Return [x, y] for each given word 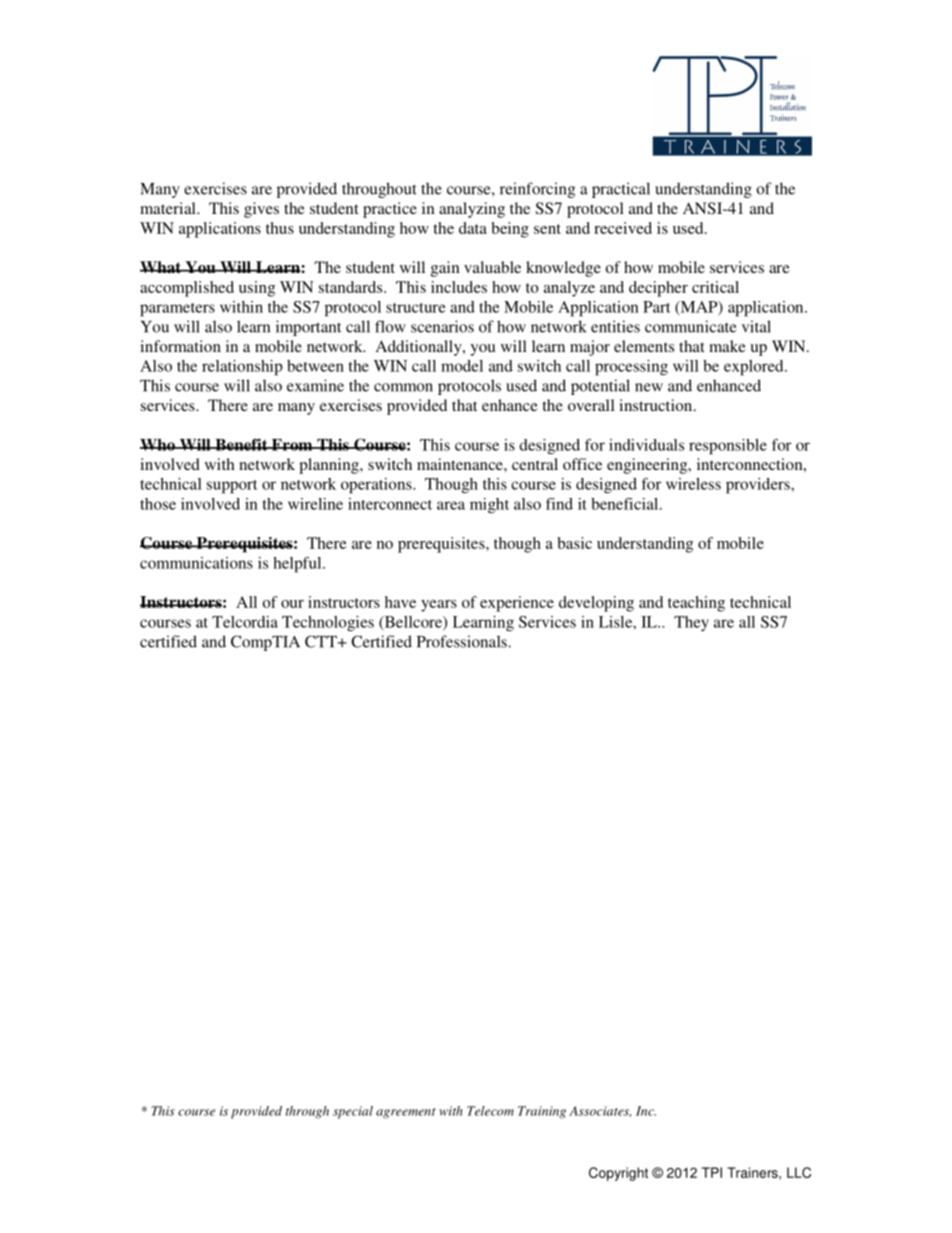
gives [261, 210]
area [451, 505]
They [691, 623]
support [232, 487]
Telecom [490, 1111]
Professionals [463, 641]
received [623, 228]
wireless [693, 484]
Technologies [328, 624]
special [353, 1112]
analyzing [472, 210]
